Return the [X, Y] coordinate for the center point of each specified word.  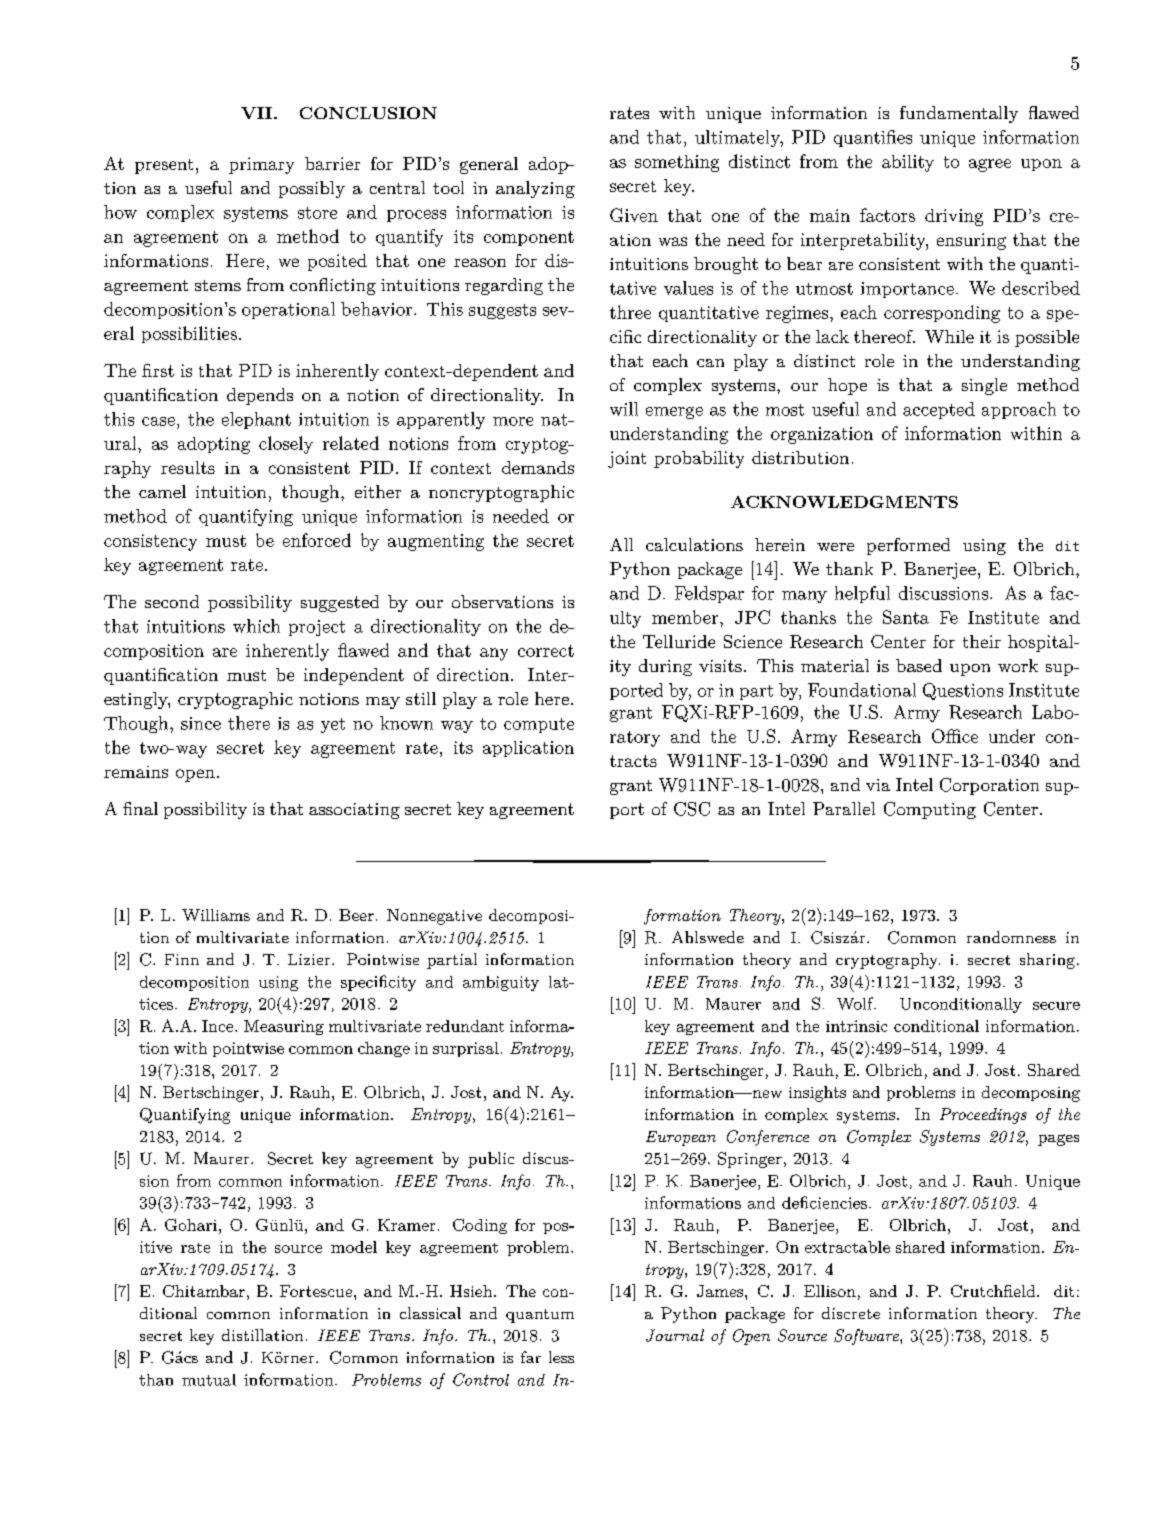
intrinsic [856, 1026]
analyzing [535, 189]
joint [627, 459]
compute [539, 725]
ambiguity [501, 983]
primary [261, 165]
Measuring [284, 1027]
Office [955, 736]
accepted [939, 410]
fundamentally [959, 114]
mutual [209, 1380]
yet [333, 725]
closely [286, 445]
